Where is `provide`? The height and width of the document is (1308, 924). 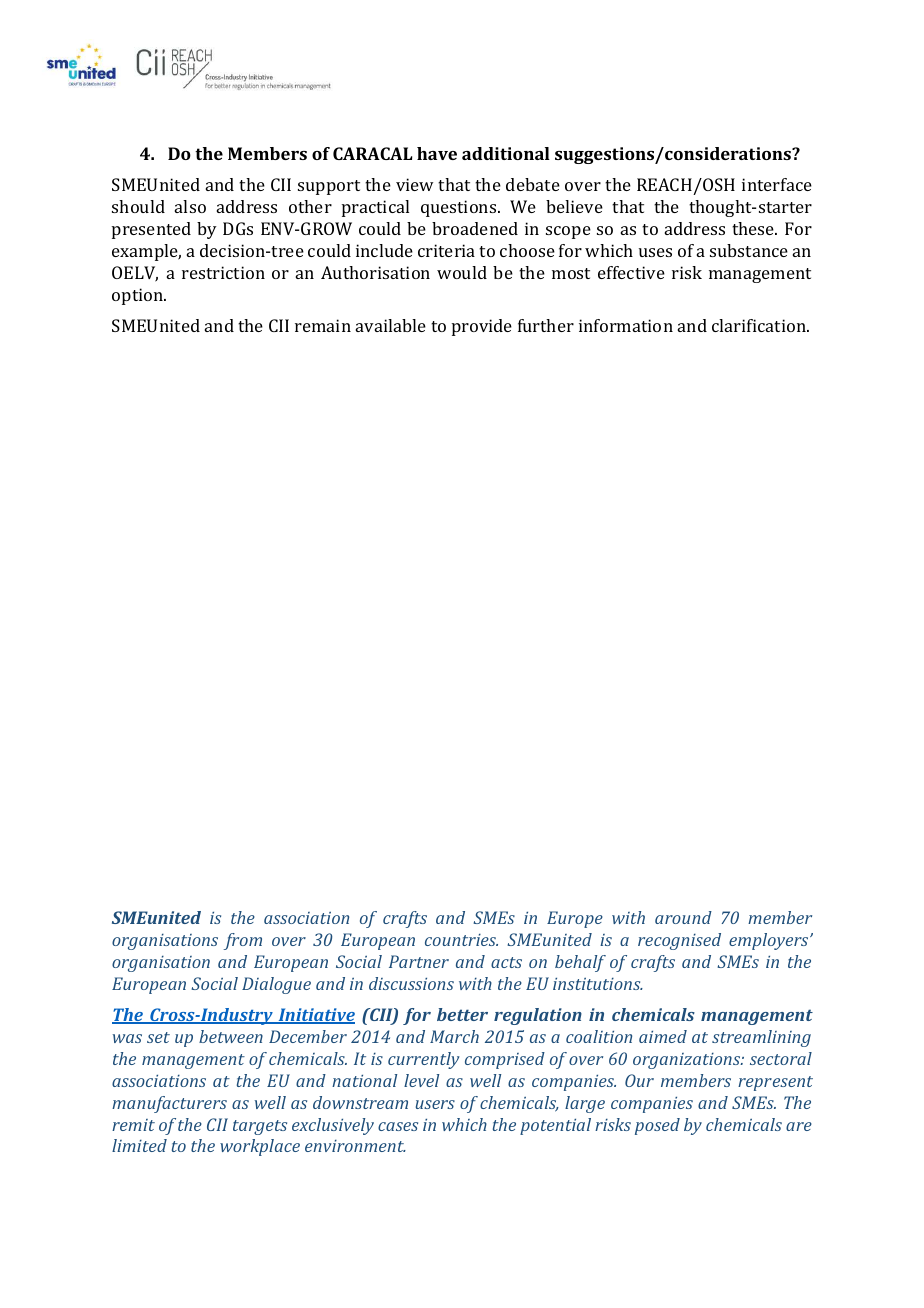
provide is located at coordinates (482, 327).
